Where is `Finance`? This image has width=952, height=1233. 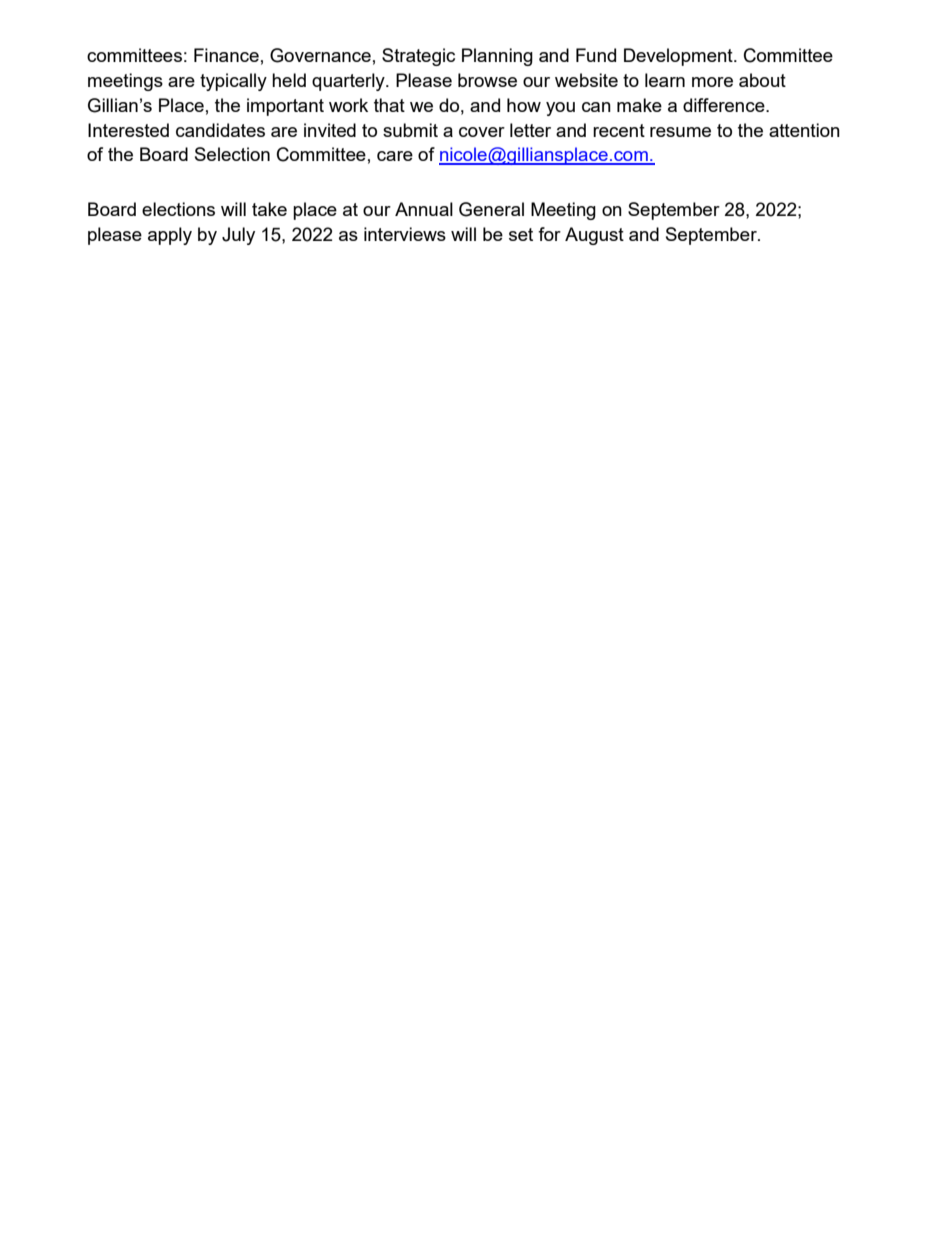
Finance is located at coordinates (226, 55).
